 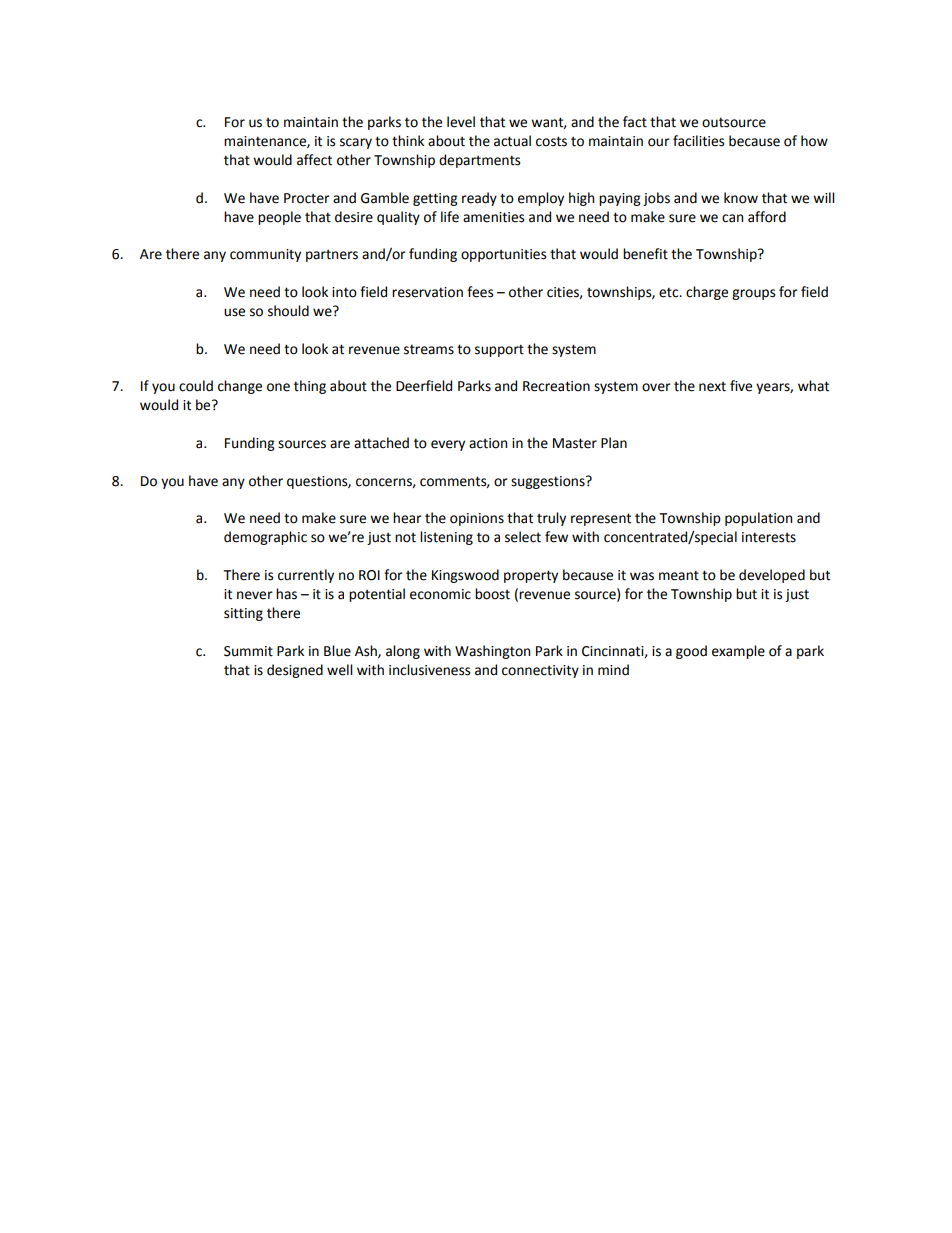 I want to click on Summit, so click(x=248, y=651).
